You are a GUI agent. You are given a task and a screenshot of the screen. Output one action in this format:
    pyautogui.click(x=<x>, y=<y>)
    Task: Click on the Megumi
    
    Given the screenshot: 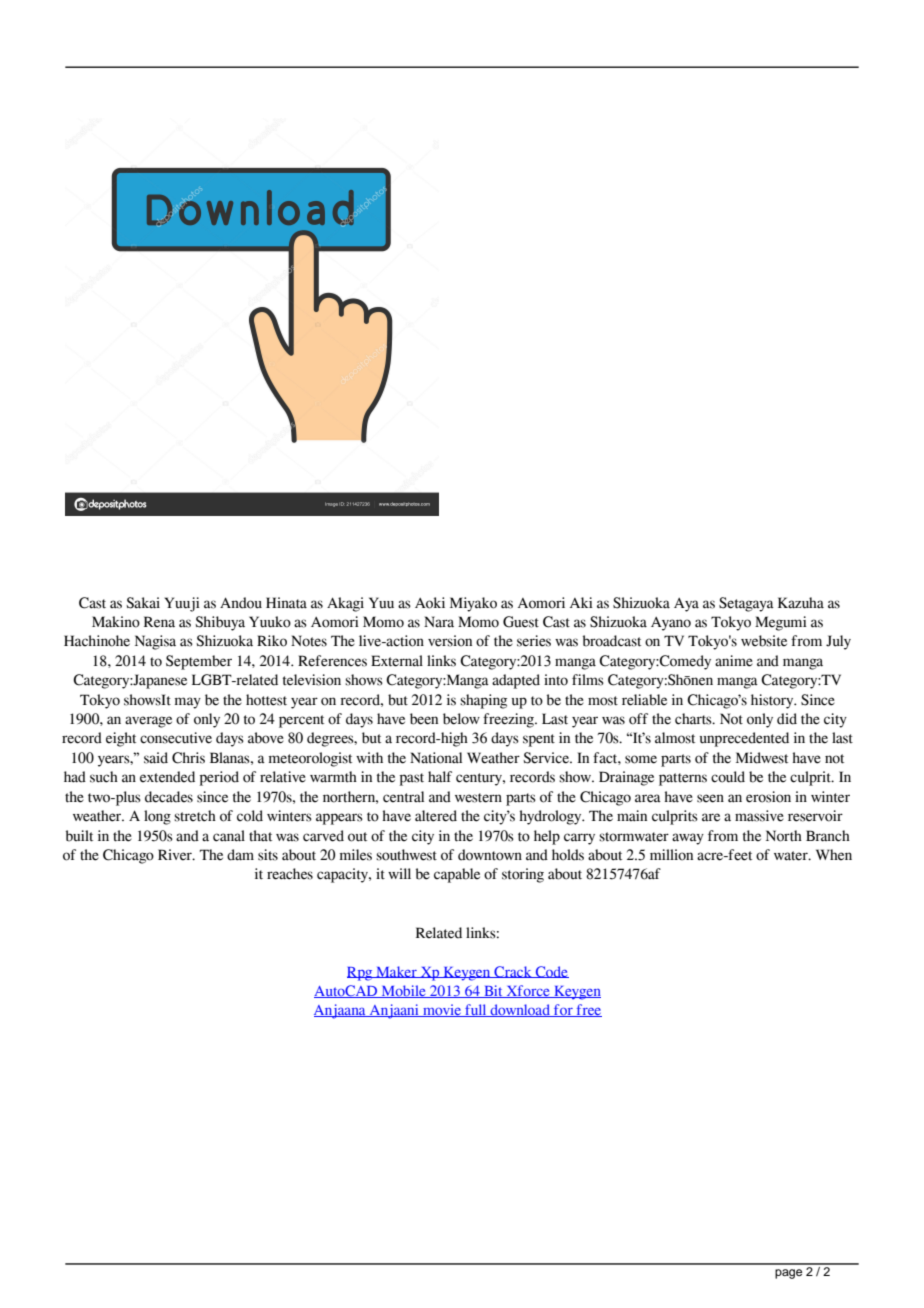 What is the action you would take?
    pyautogui.click(x=781, y=623)
